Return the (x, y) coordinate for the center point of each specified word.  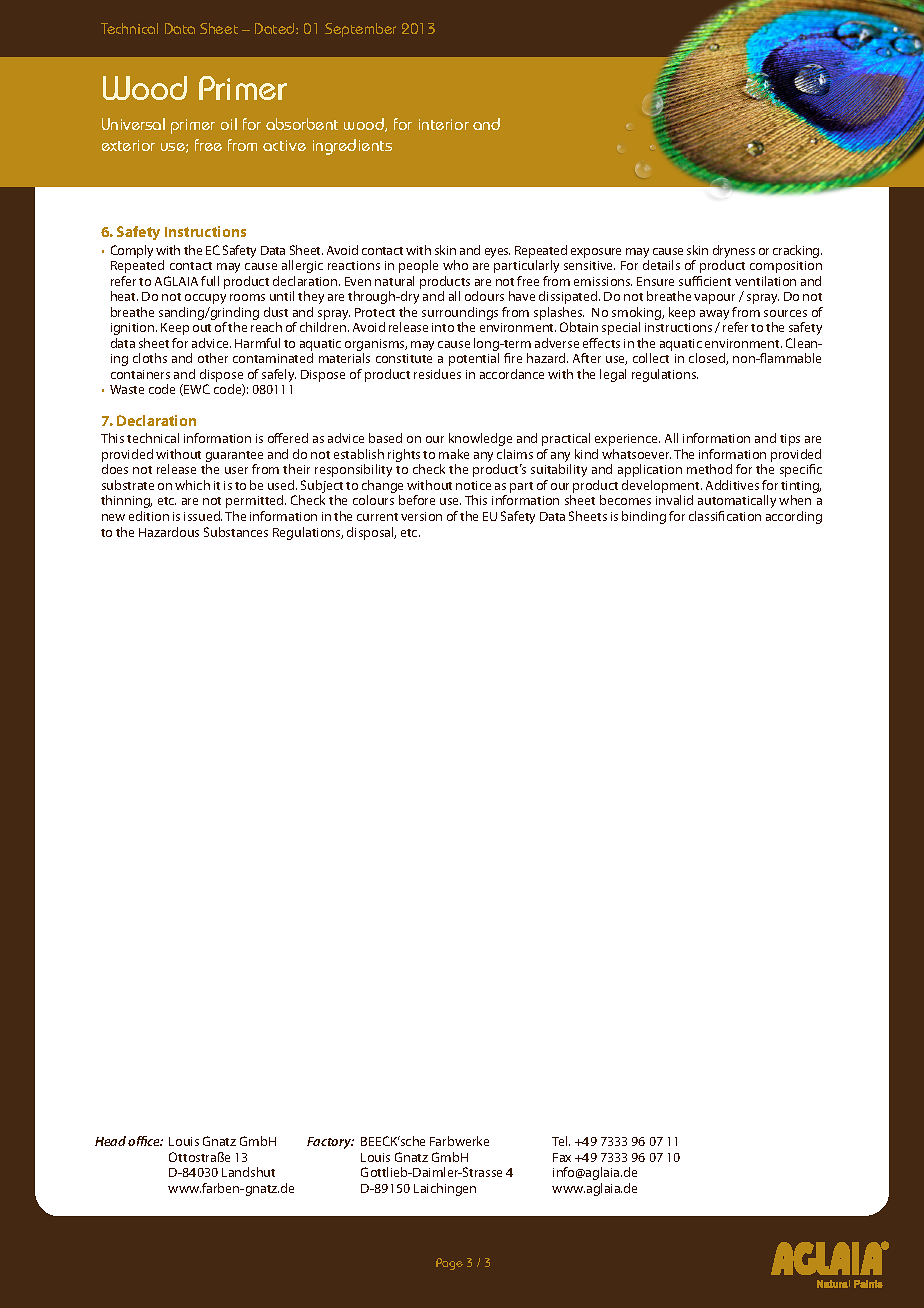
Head (110, 1141)
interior (444, 124)
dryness (734, 253)
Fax (562, 1157)
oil (229, 124)
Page (449, 1264)
